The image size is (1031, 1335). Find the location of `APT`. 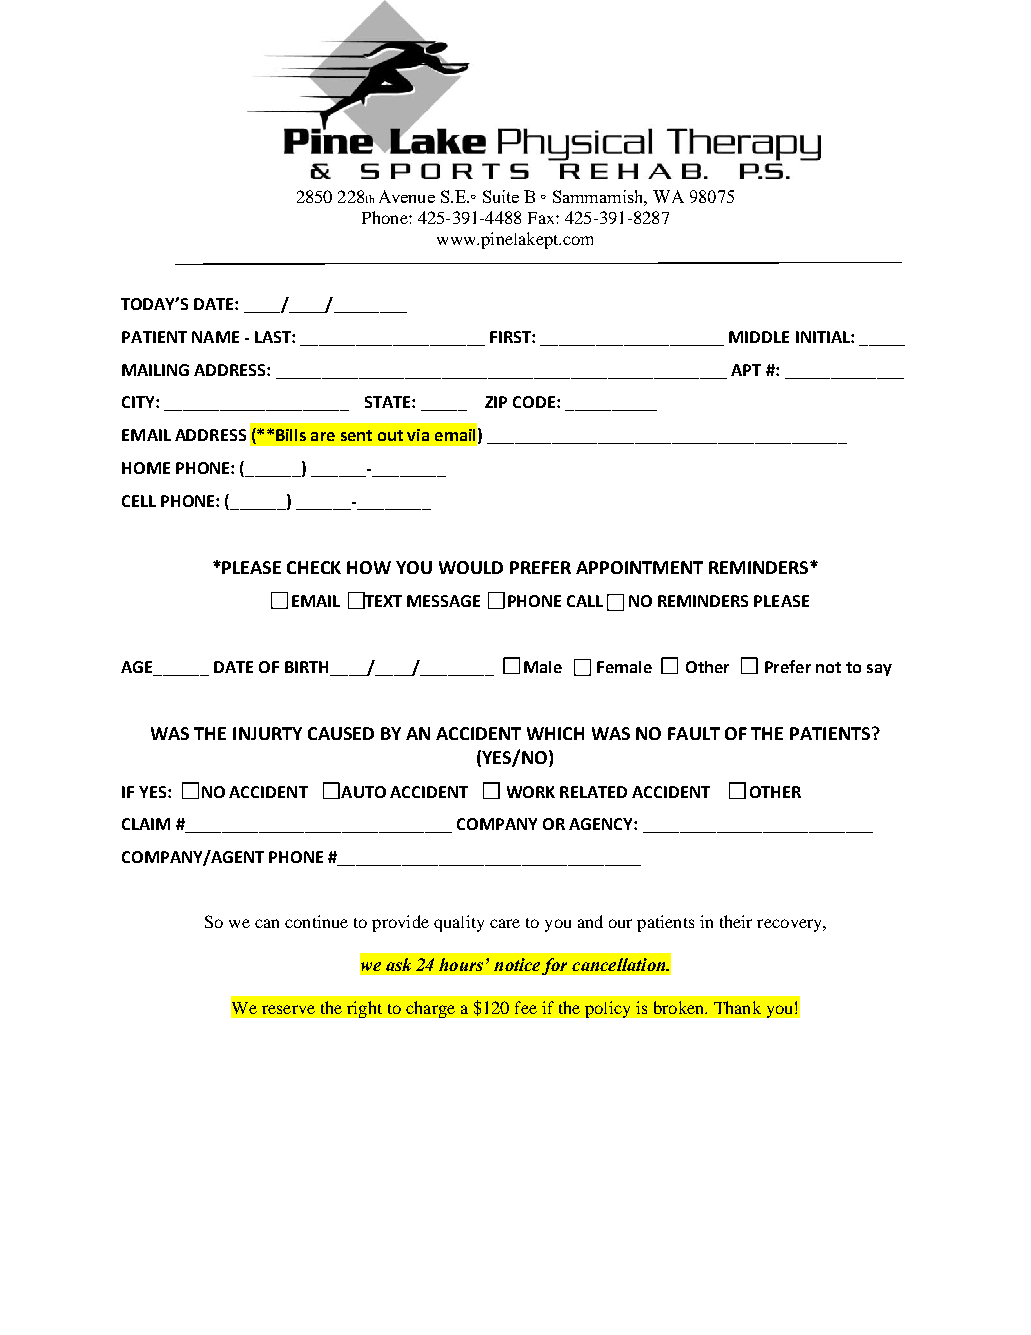

APT is located at coordinates (746, 370).
